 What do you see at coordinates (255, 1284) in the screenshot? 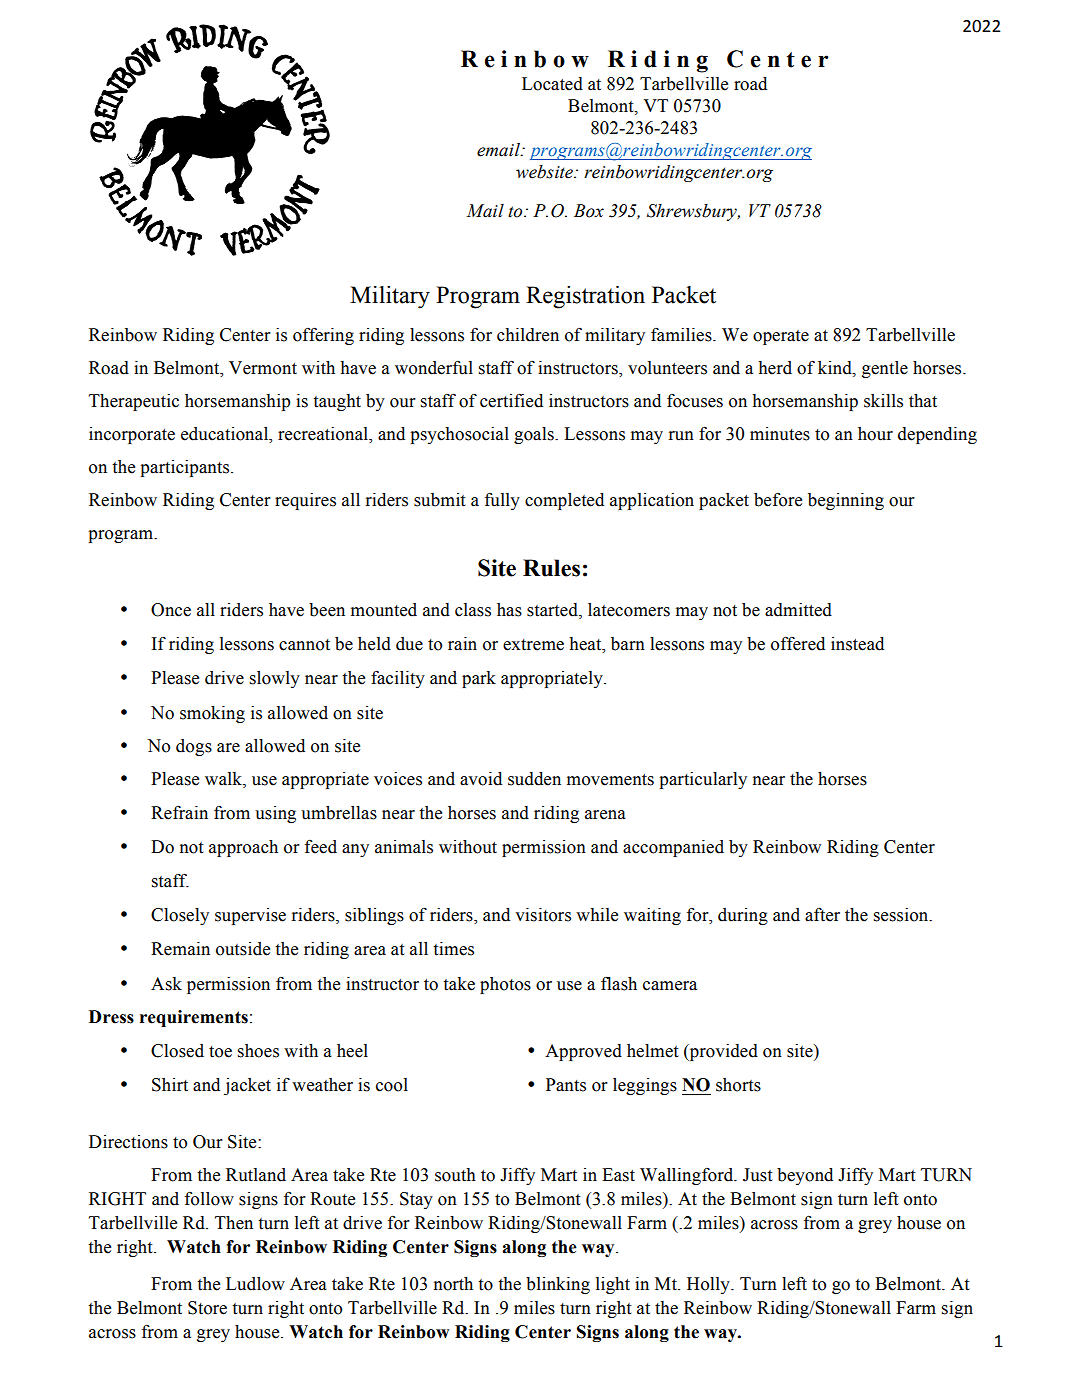
I see `Ludlow` at bounding box center [255, 1284].
